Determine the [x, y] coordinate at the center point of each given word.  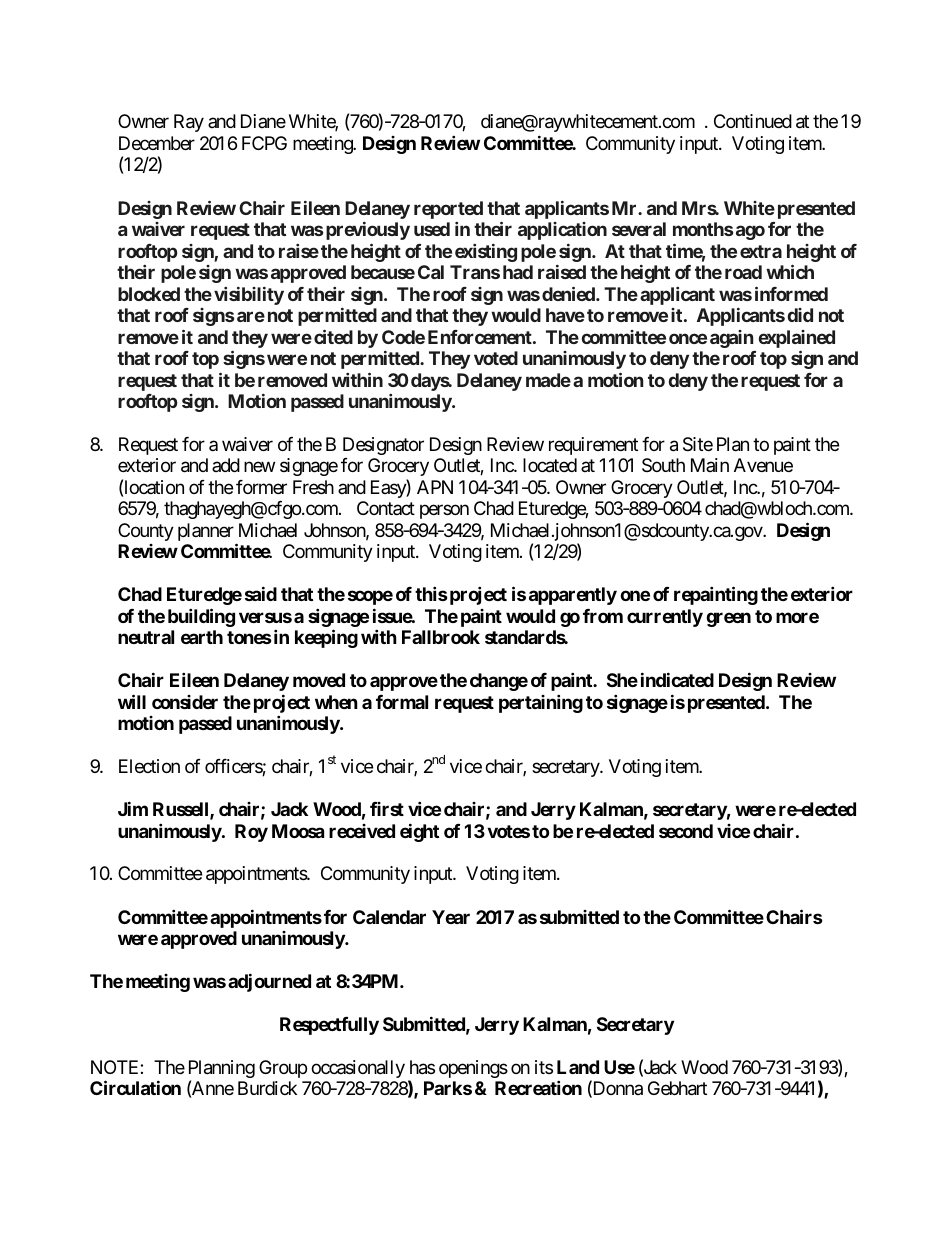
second [686, 831]
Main [710, 465]
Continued [753, 121]
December [157, 143]
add [226, 465]
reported [448, 210]
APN [435, 487]
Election [149, 766]
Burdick [267, 1088]
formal [402, 702]
